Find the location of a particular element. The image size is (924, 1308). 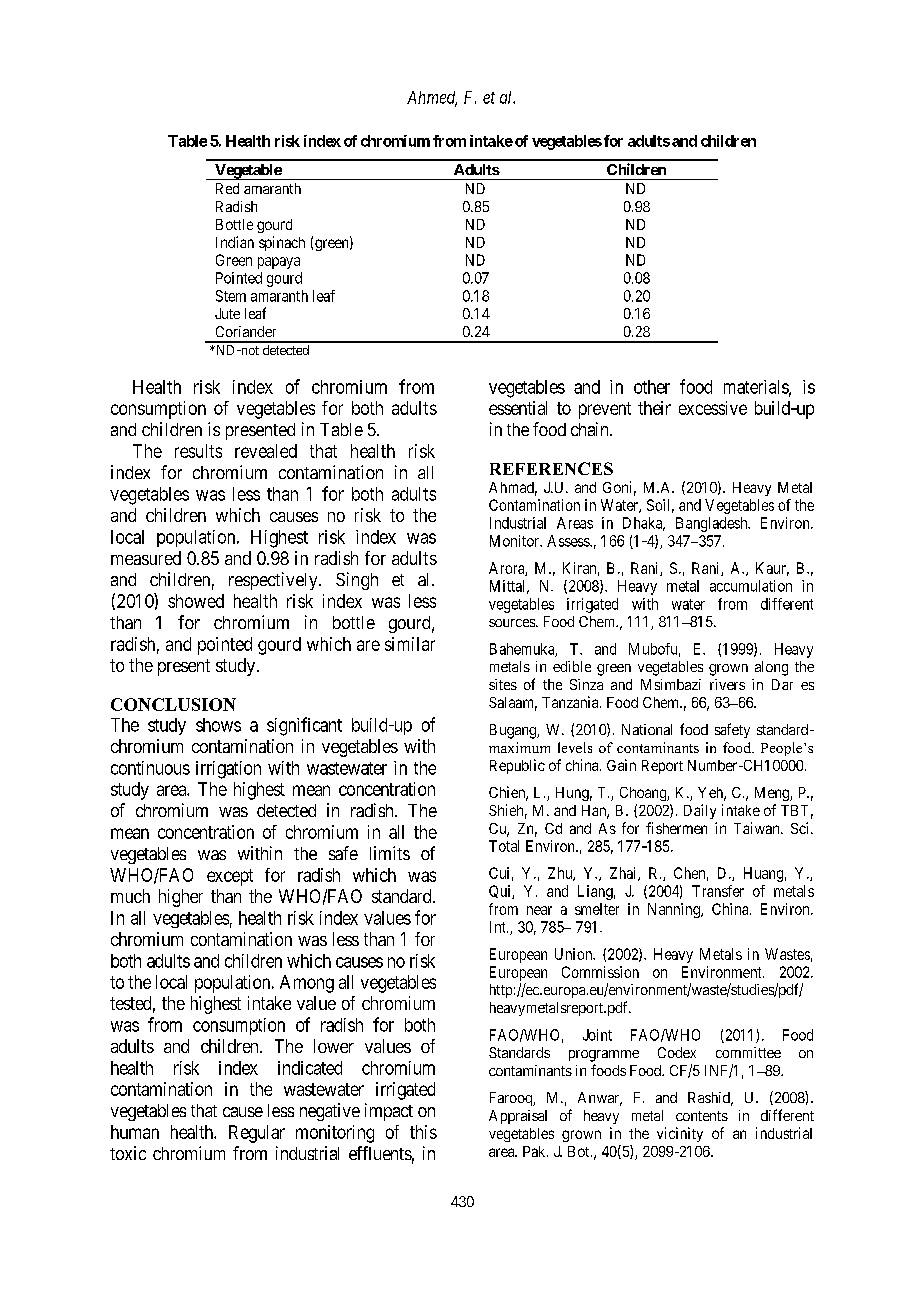

similar is located at coordinates (410, 644).
